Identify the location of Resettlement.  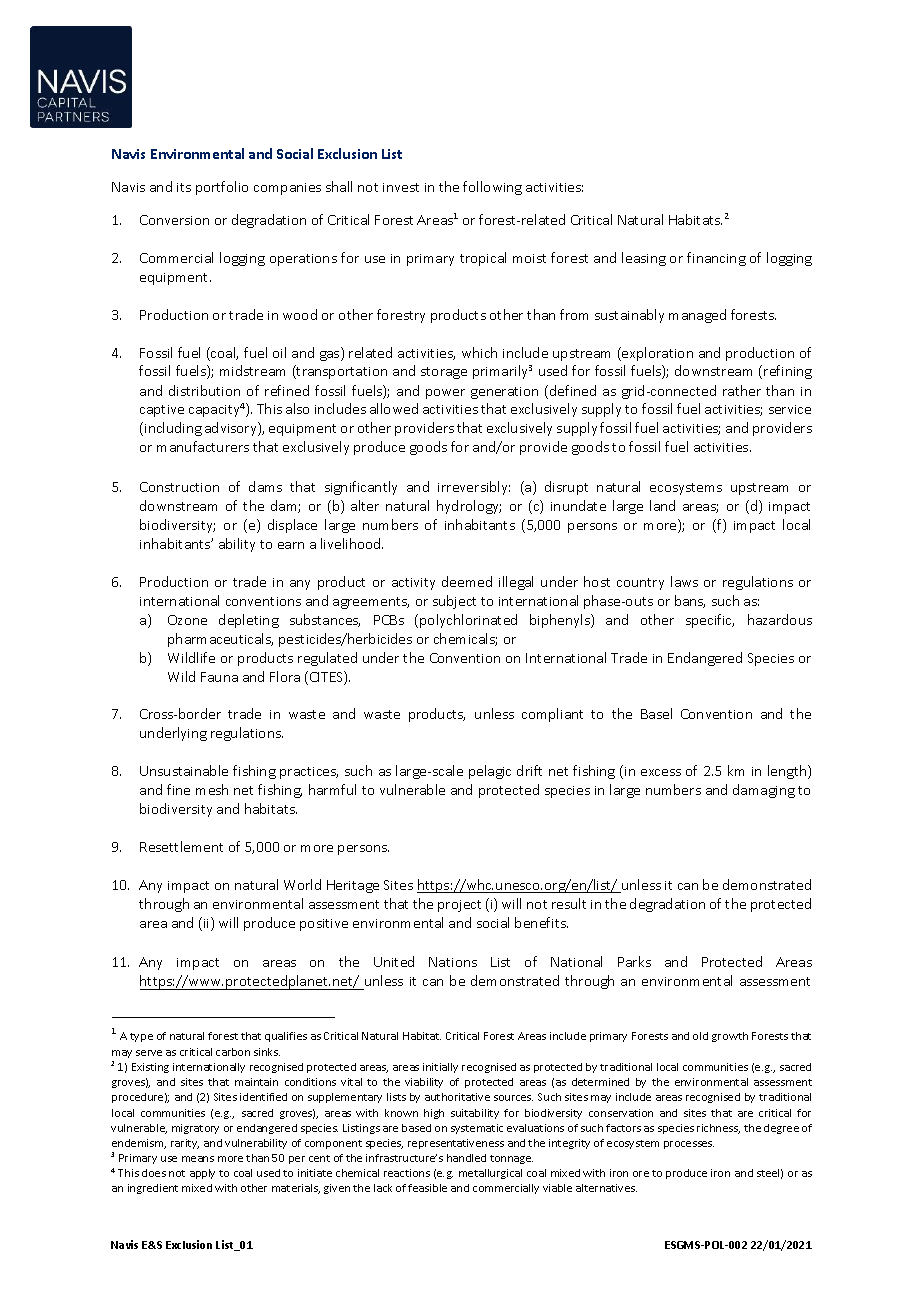
(181, 846).
